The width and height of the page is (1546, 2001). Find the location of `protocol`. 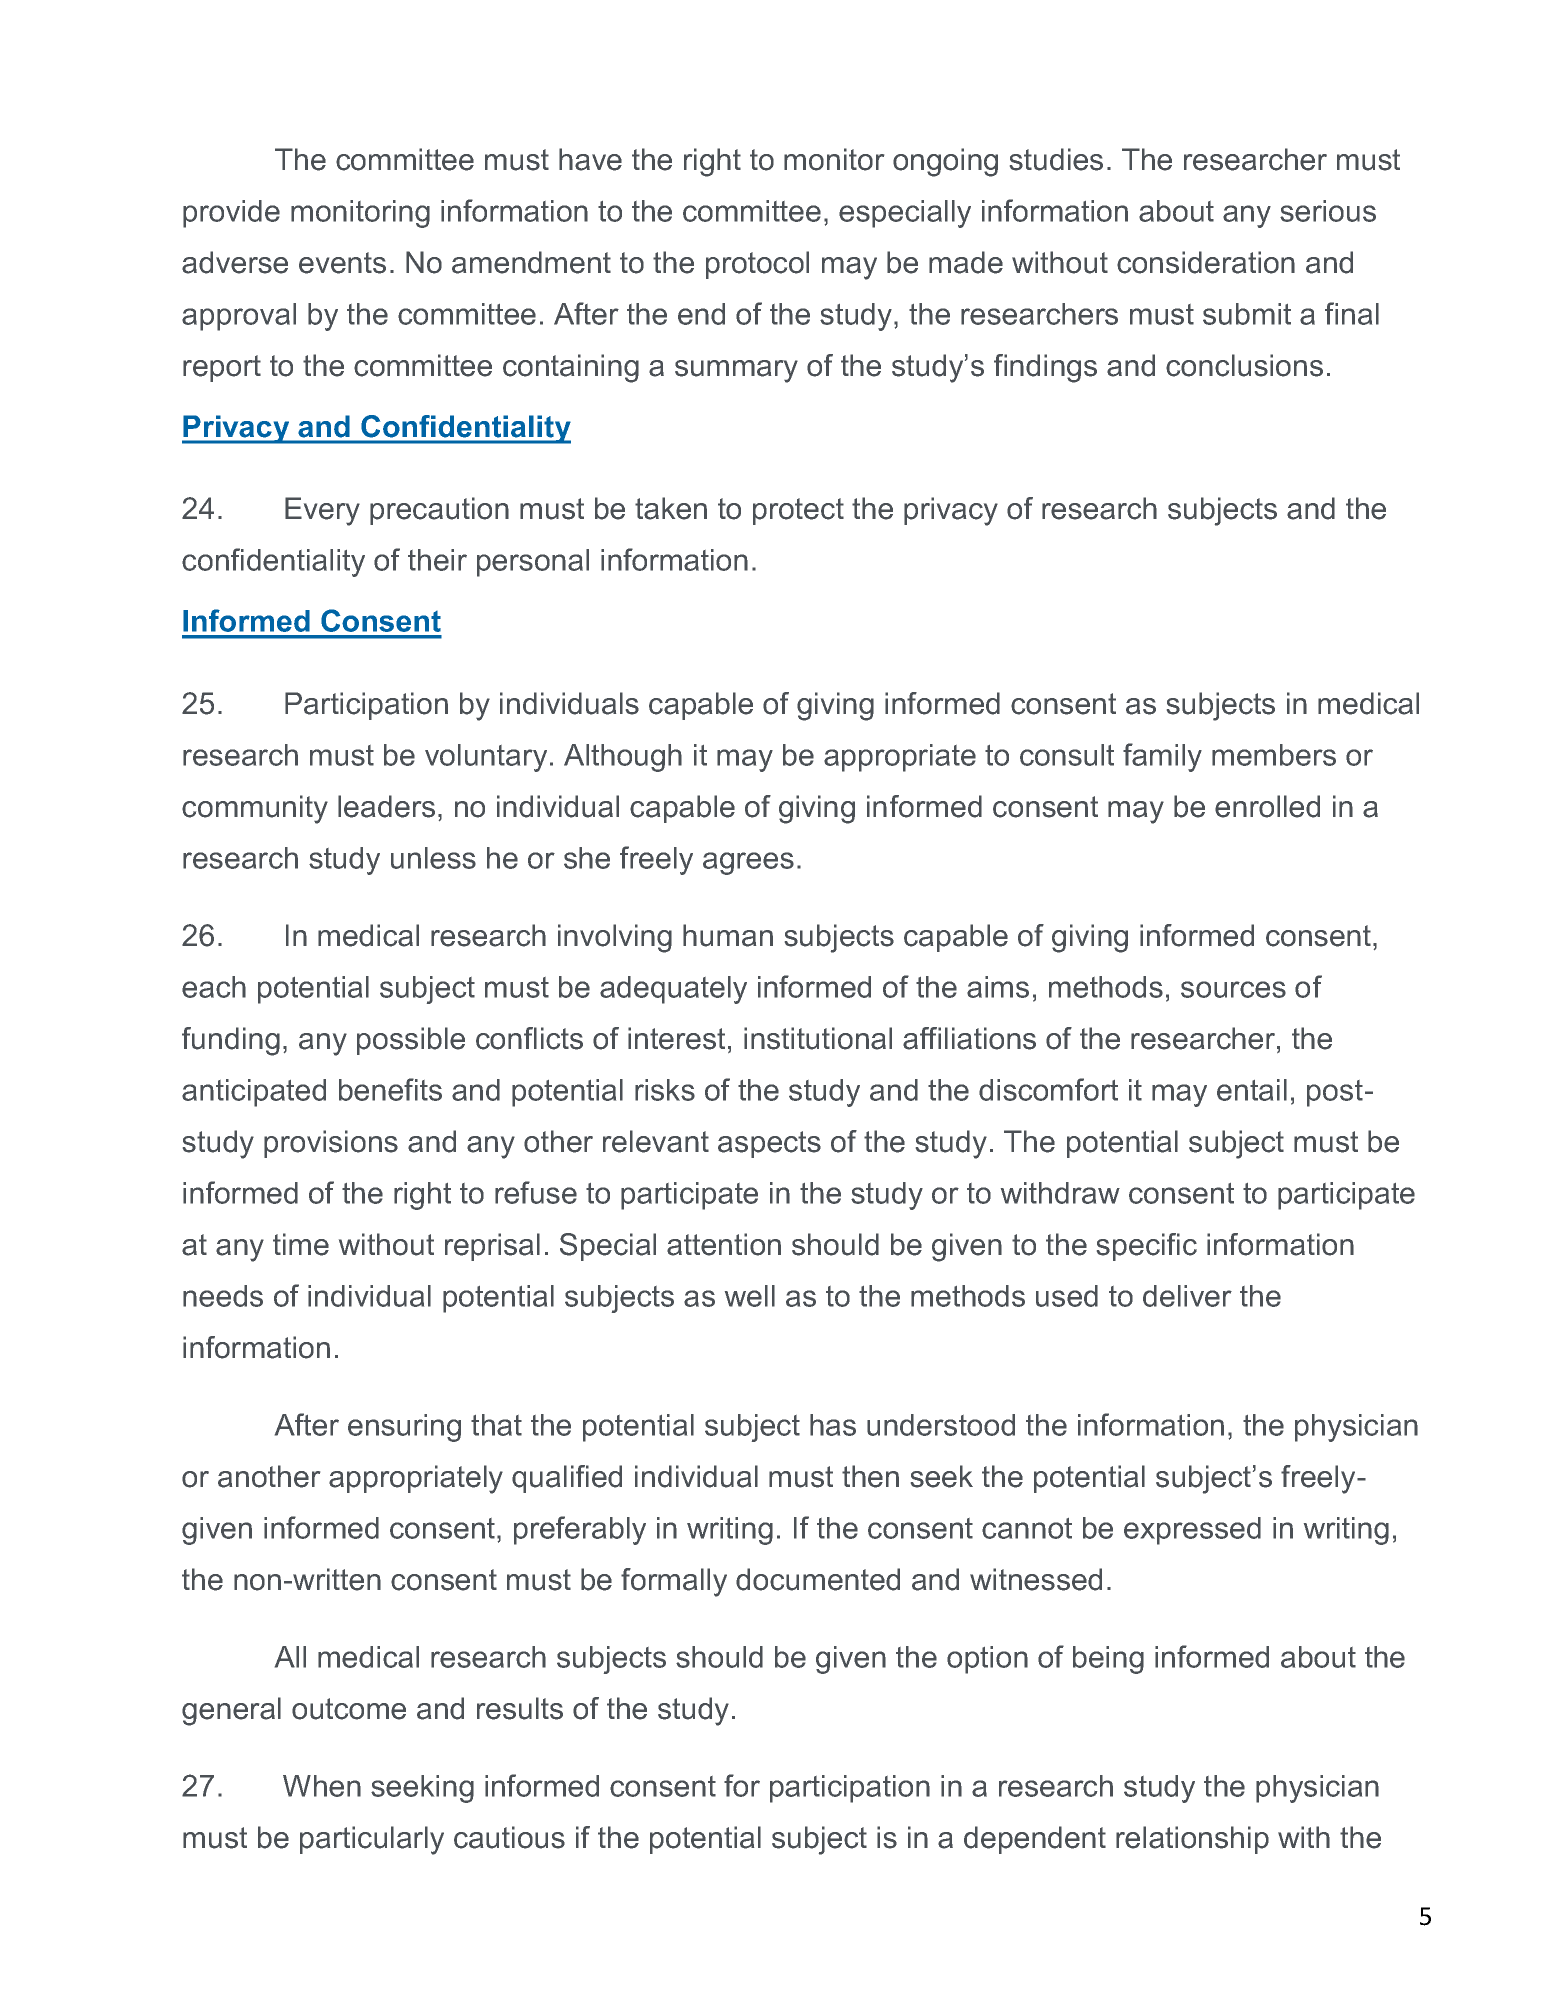

protocol is located at coordinates (757, 265).
